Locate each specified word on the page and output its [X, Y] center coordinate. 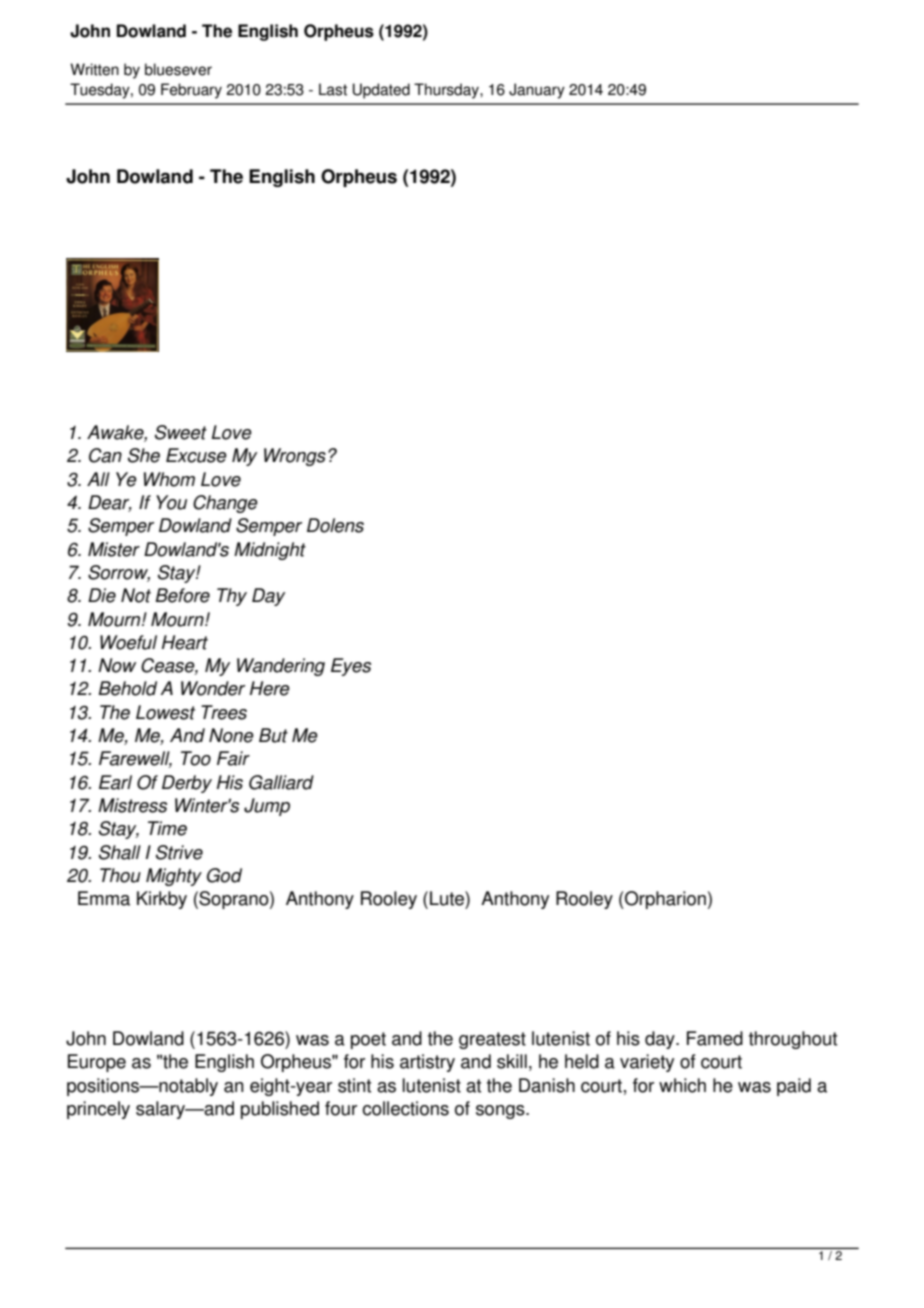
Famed [715, 1038]
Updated [381, 91]
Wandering [281, 667]
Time [167, 828]
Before [182, 595]
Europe [97, 1063]
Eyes [351, 667]
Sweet [181, 432]
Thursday [447, 91]
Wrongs [295, 457]
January [537, 91]
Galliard [281, 782]
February [191, 91]
